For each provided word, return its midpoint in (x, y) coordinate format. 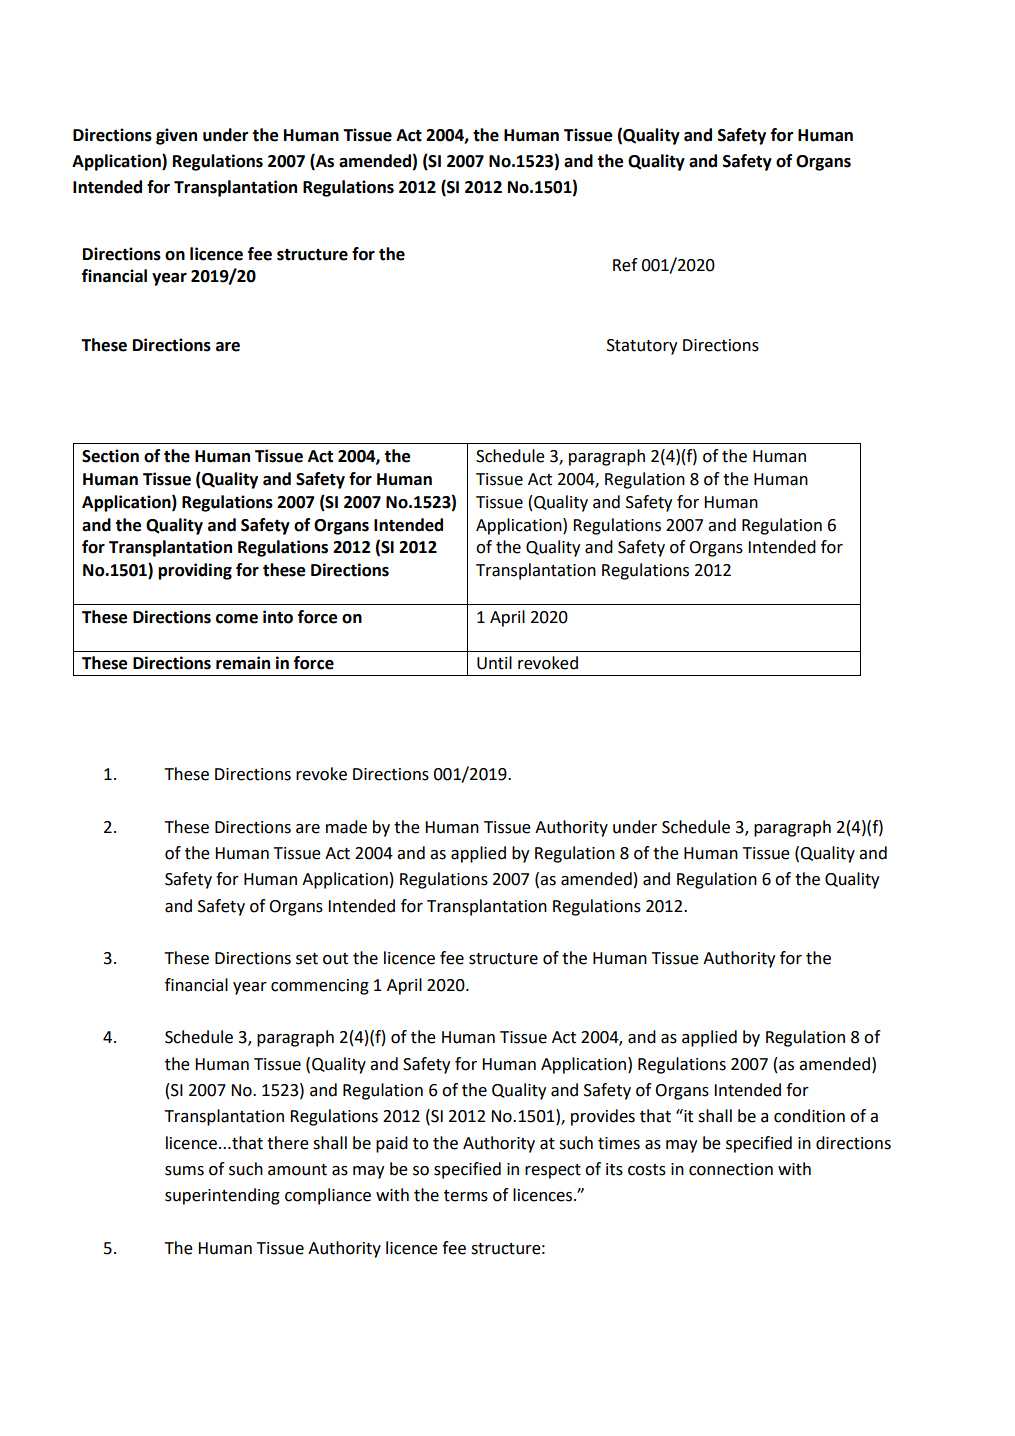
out (335, 959)
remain (243, 663)
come (237, 619)
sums (184, 1171)
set (307, 959)
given (176, 136)
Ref (625, 265)
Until (494, 663)
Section (110, 456)
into (278, 617)
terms (466, 1196)
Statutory (642, 347)
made (346, 827)
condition (809, 1116)
